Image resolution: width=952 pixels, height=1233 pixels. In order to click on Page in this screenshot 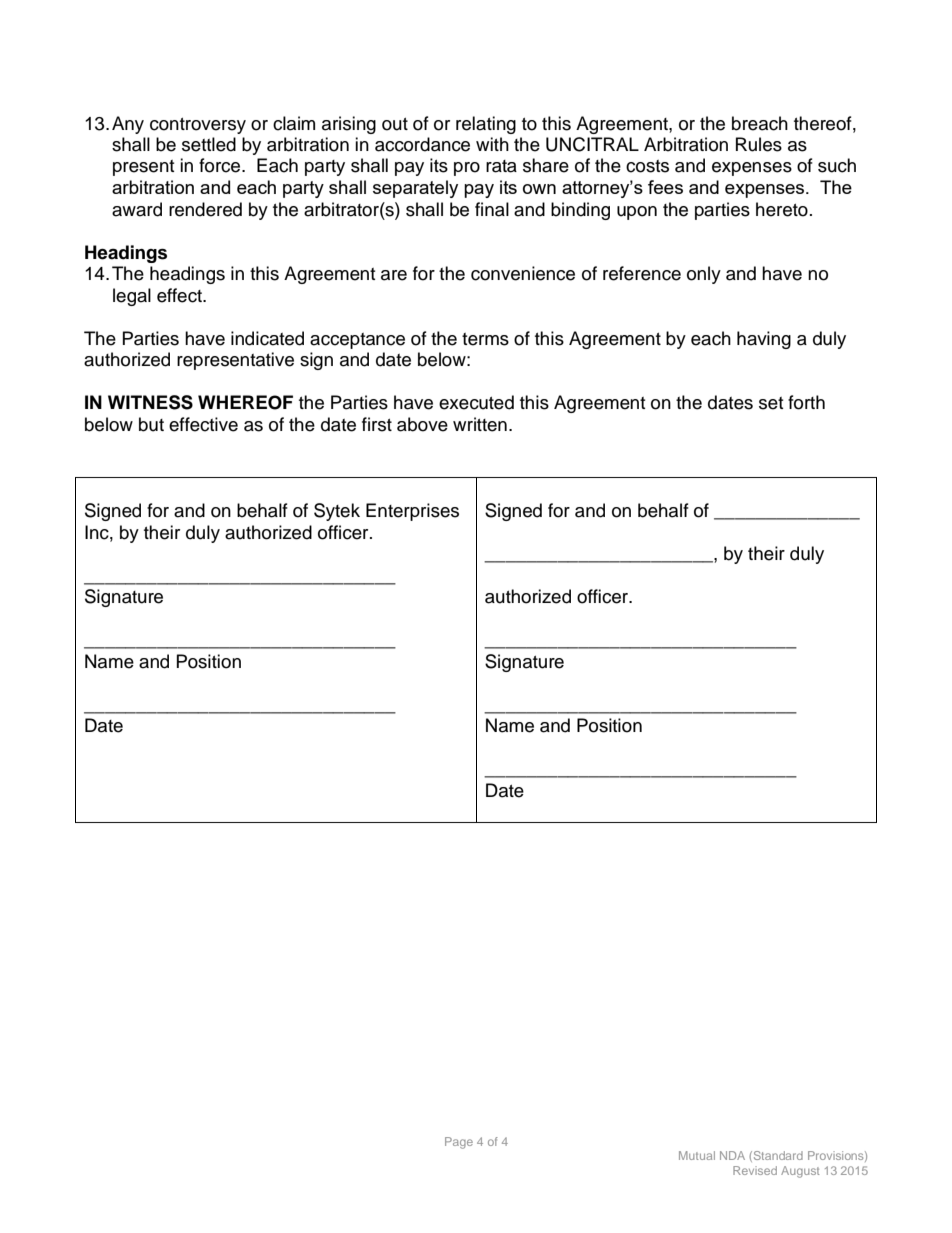, I will do `click(459, 1143)`.
